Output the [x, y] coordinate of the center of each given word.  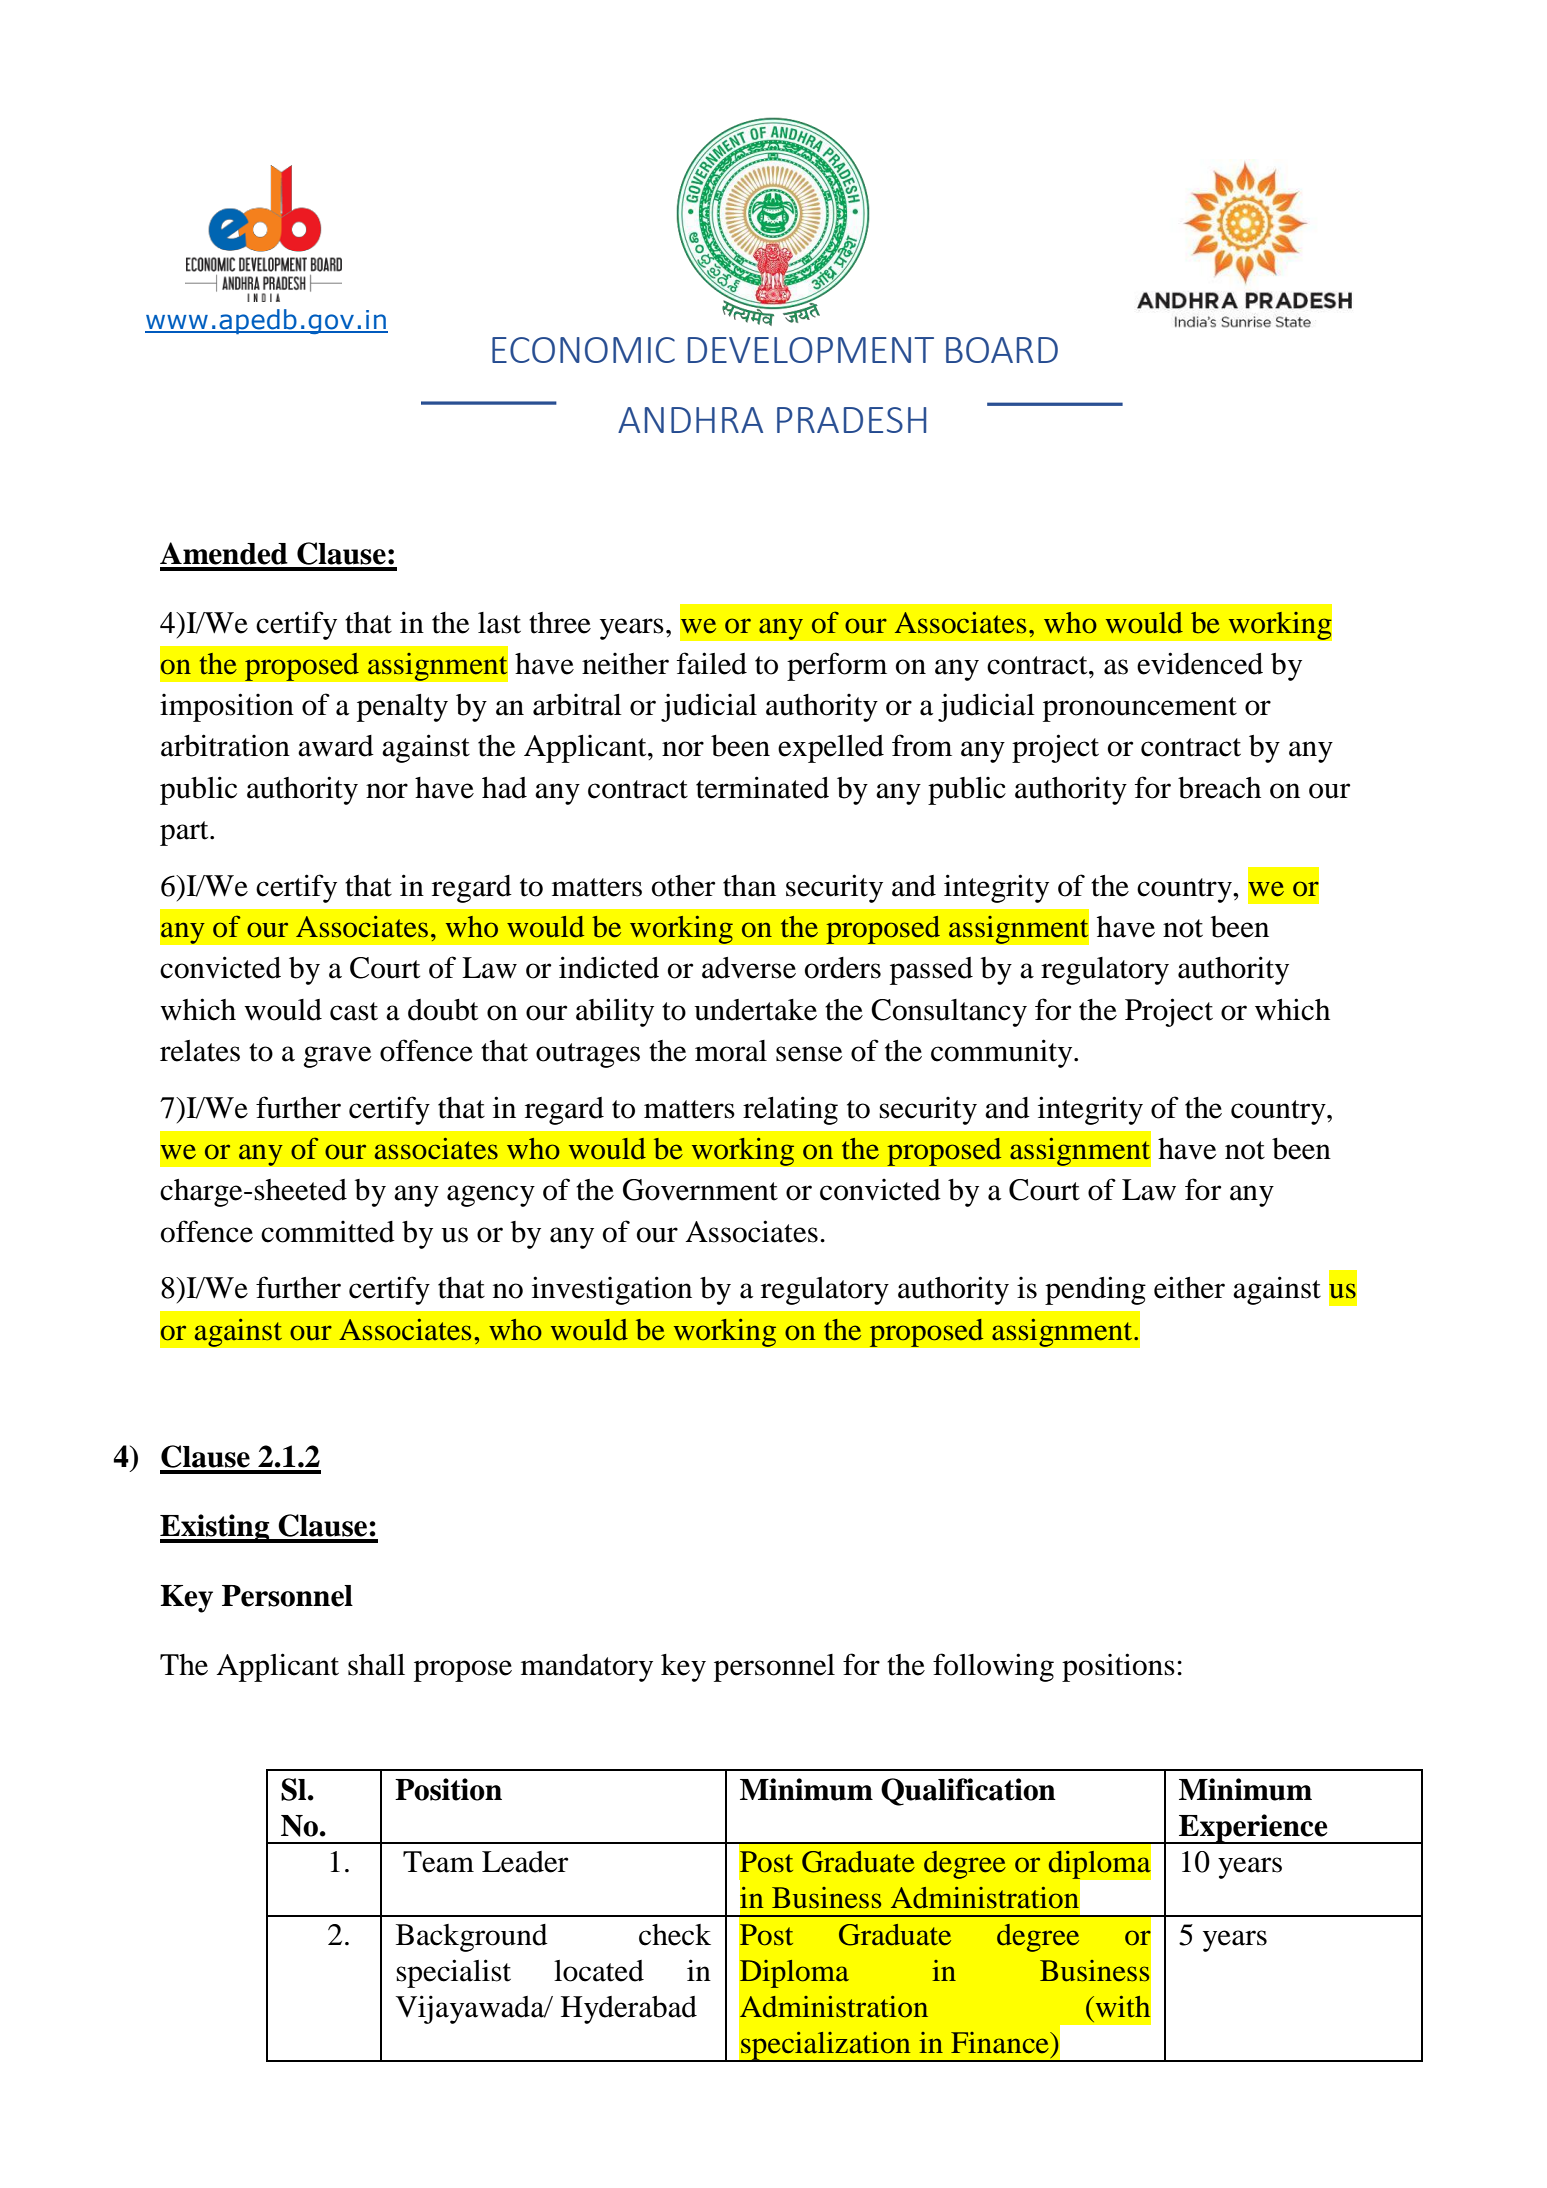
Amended [224, 553]
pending [1095, 1290]
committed [328, 1232]
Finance [1001, 2043]
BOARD [1002, 350]
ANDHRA [690, 420]
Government [700, 1190]
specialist [453, 1973]
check [675, 1935]
